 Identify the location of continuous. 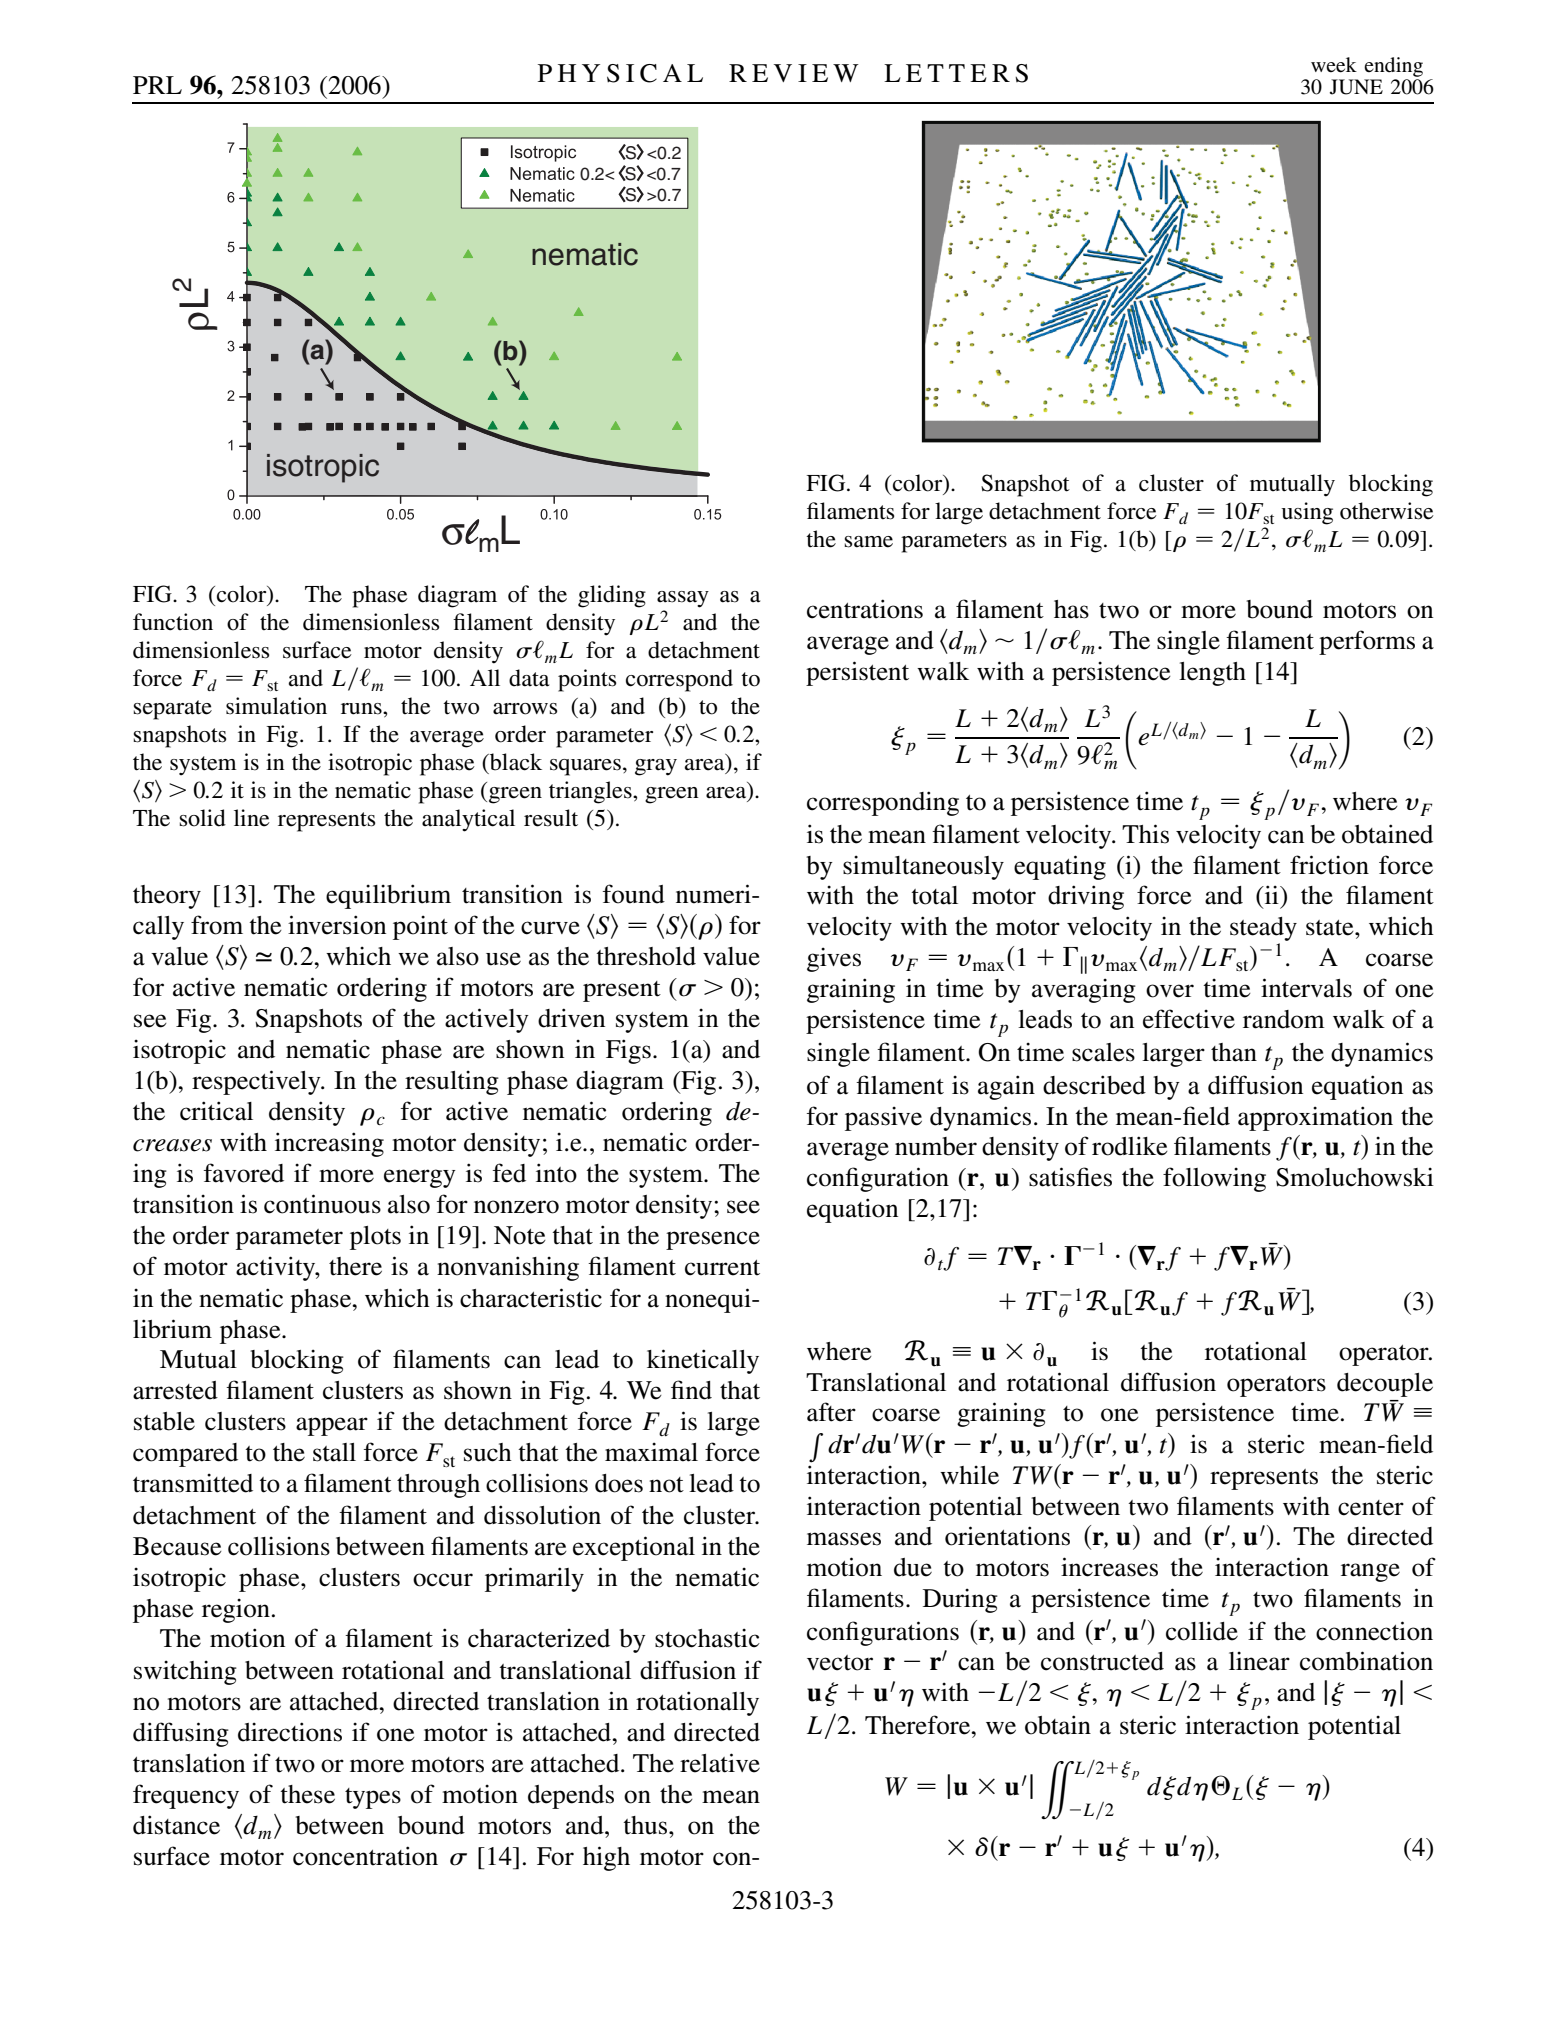
(322, 1204).
